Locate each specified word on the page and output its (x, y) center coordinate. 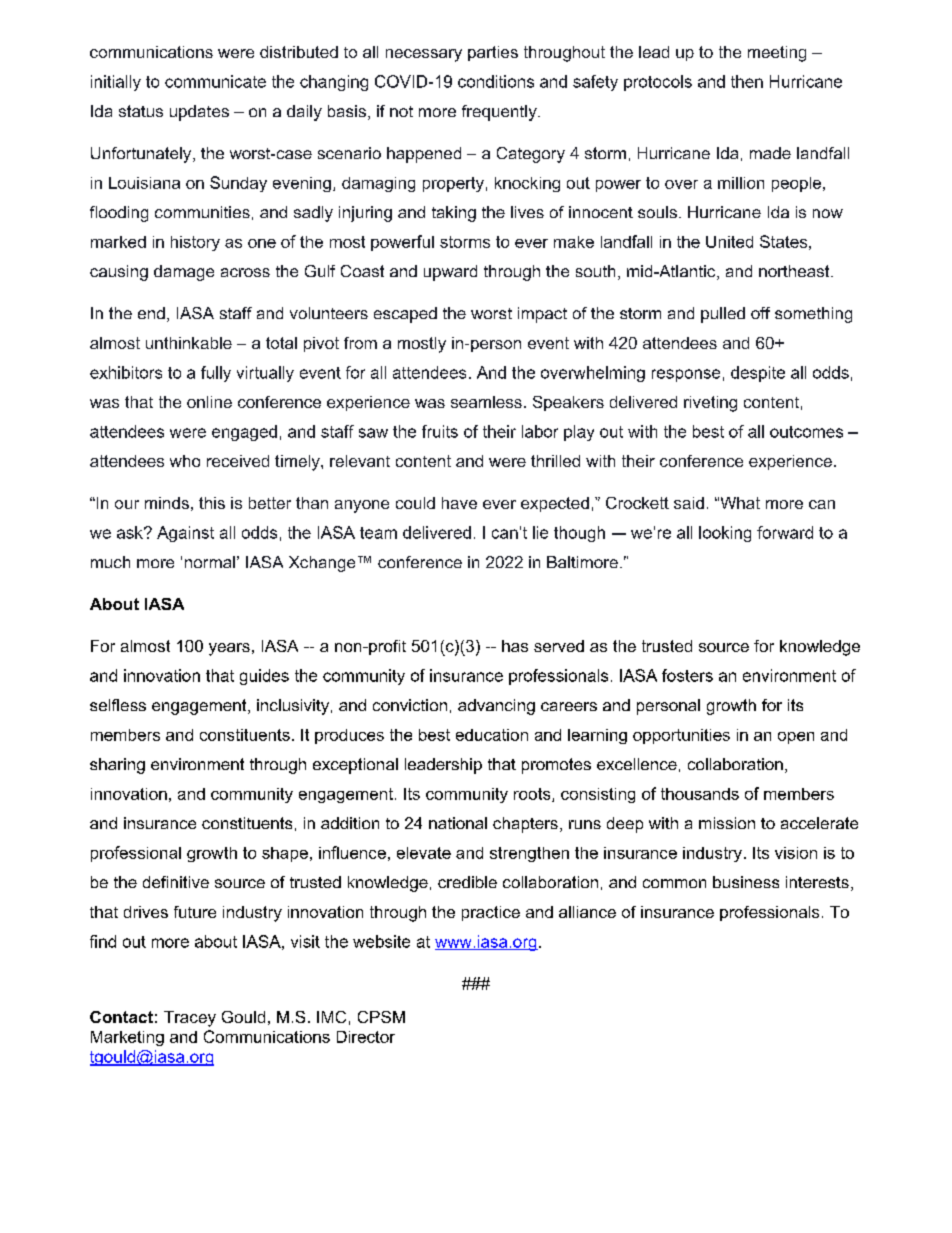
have (459, 503)
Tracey (190, 1019)
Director (366, 1037)
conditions (496, 81)
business (746, 882)
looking (725, 534)
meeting (777, 54)
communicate (215, 81)
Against (185, 534)
